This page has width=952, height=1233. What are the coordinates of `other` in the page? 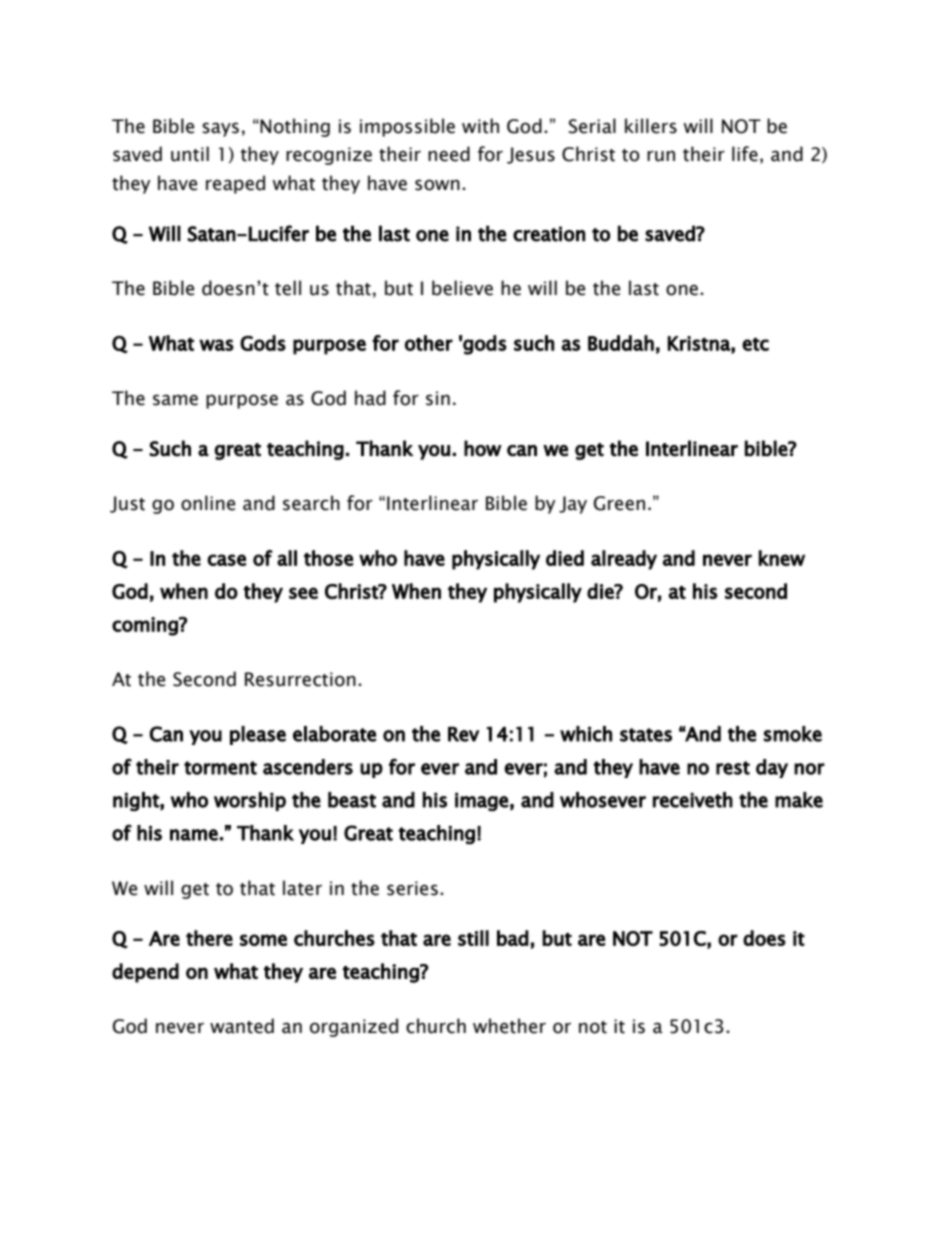 It's located at (429, 343).
